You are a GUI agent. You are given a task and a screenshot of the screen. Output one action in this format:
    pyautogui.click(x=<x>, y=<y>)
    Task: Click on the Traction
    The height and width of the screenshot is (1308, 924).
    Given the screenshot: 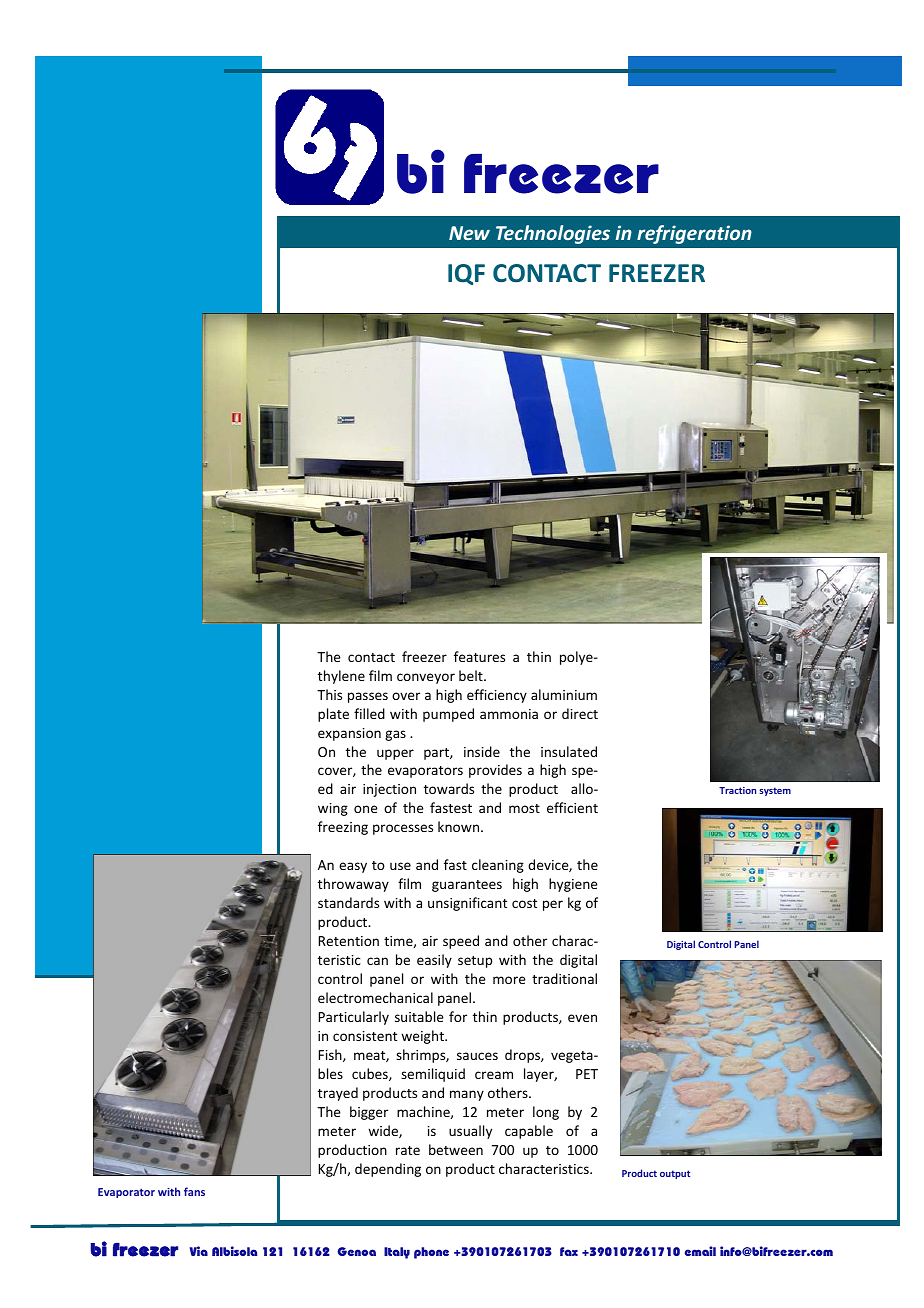 What is the action you would take?
    pyautogui.click(x=737, y=790)
